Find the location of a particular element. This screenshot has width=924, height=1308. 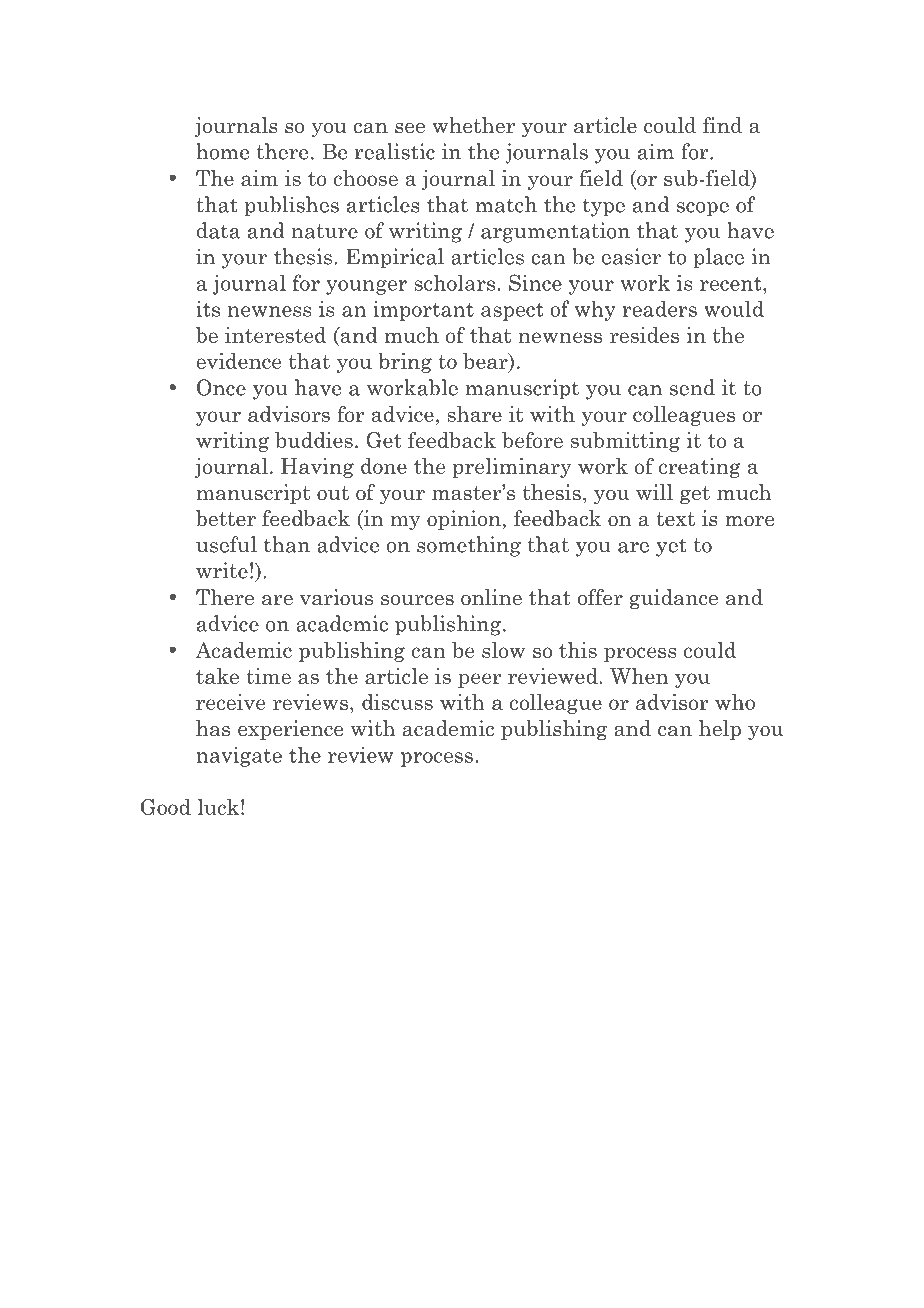

write is located at coordinates (222, 570).
